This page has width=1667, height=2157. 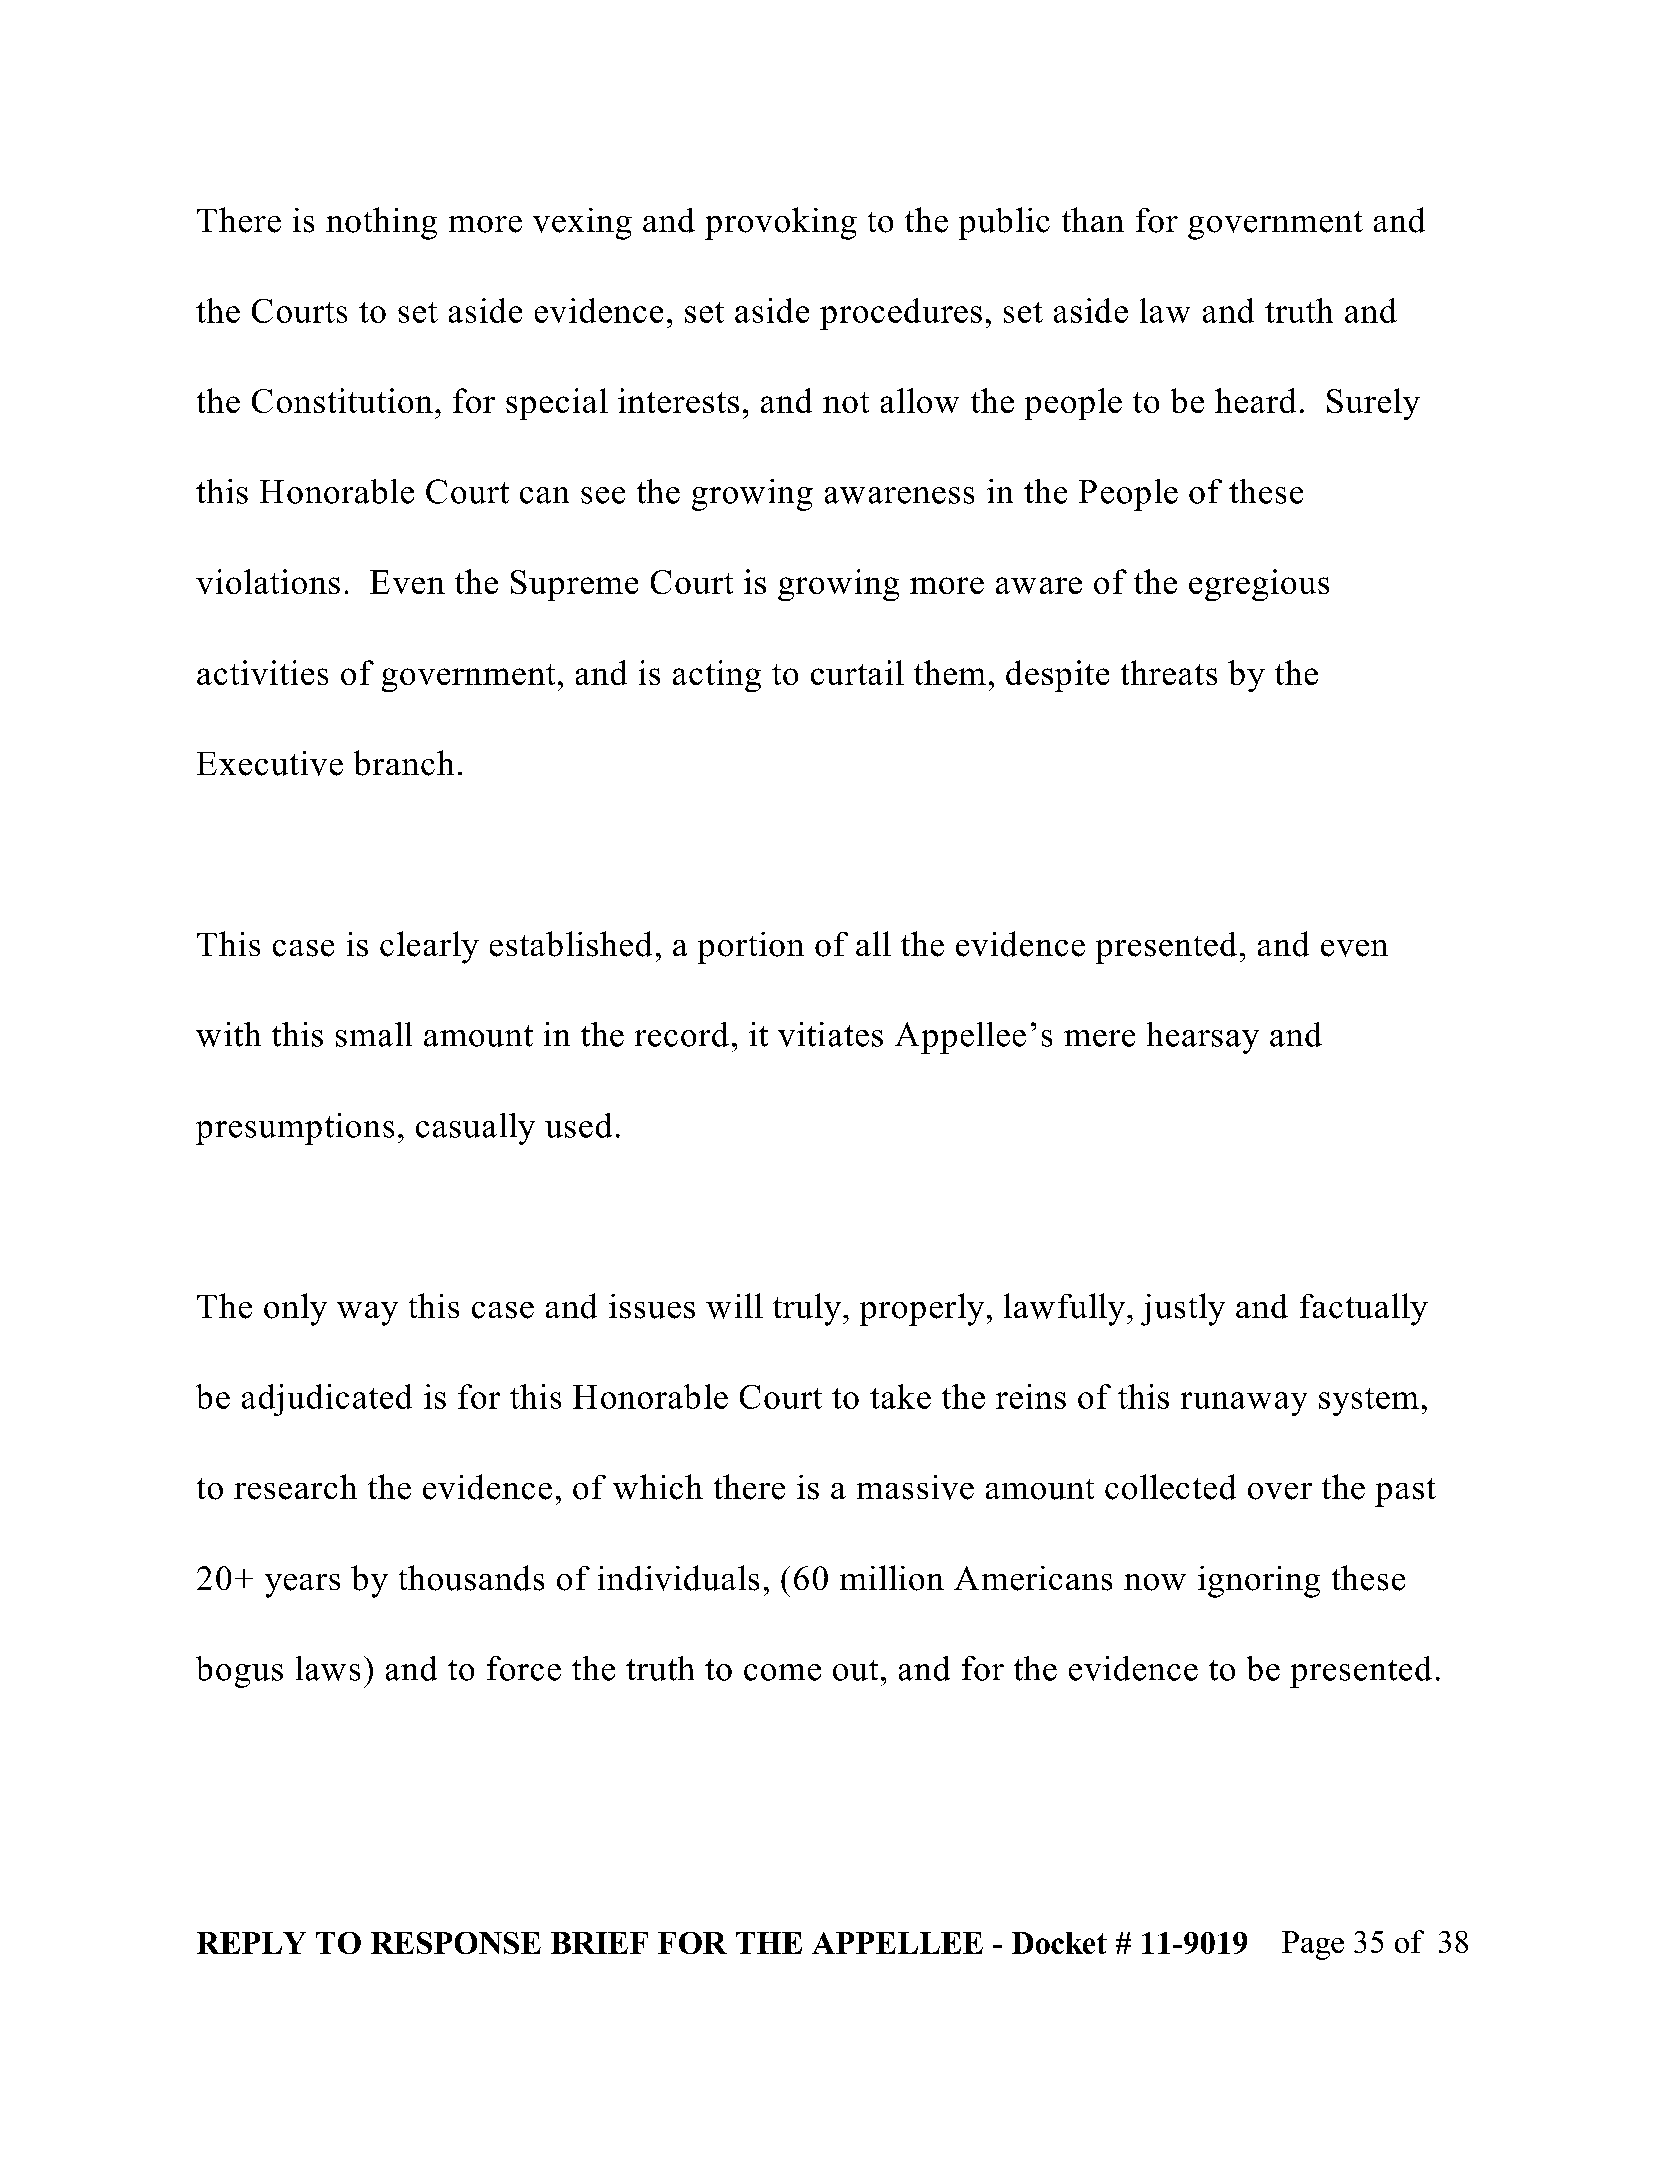 I want to click on years, so click(x=302, y=1586).
